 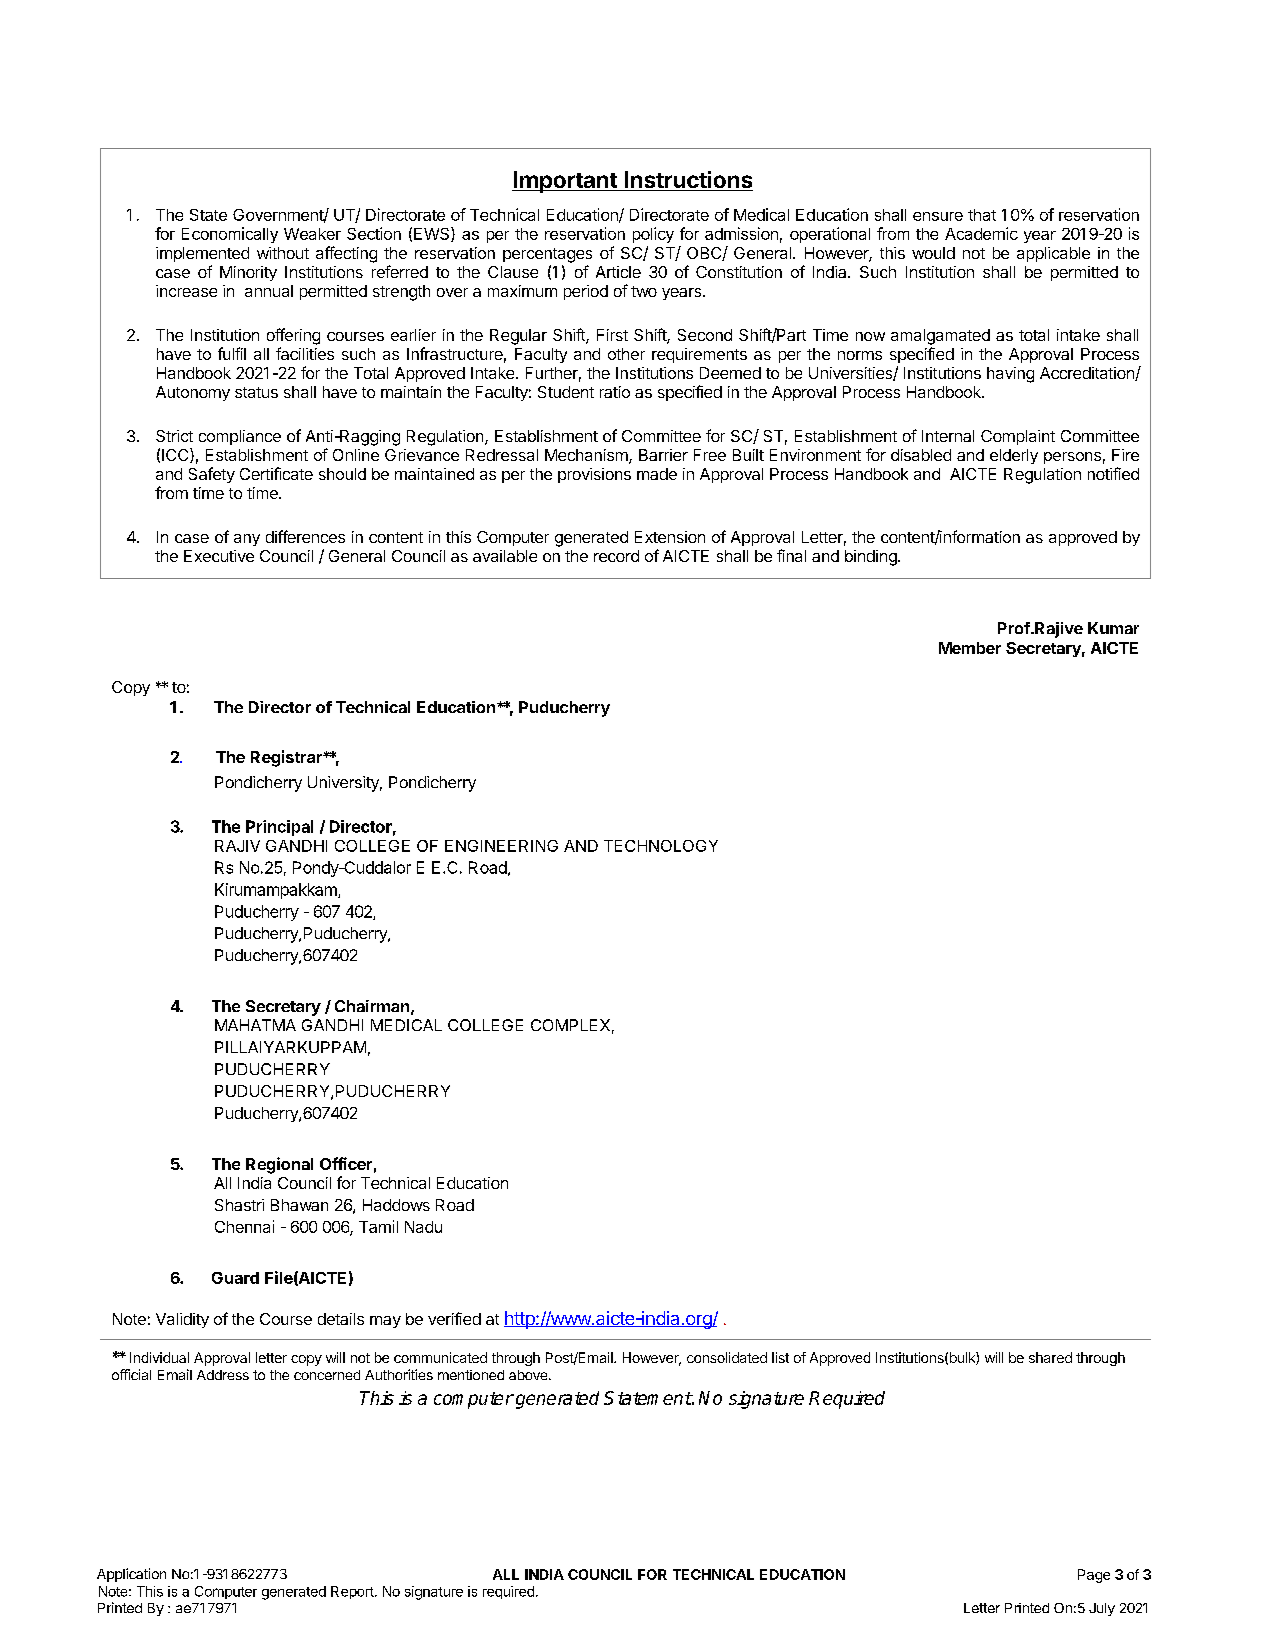 I want to click on any, so click(x=247, y=540).
